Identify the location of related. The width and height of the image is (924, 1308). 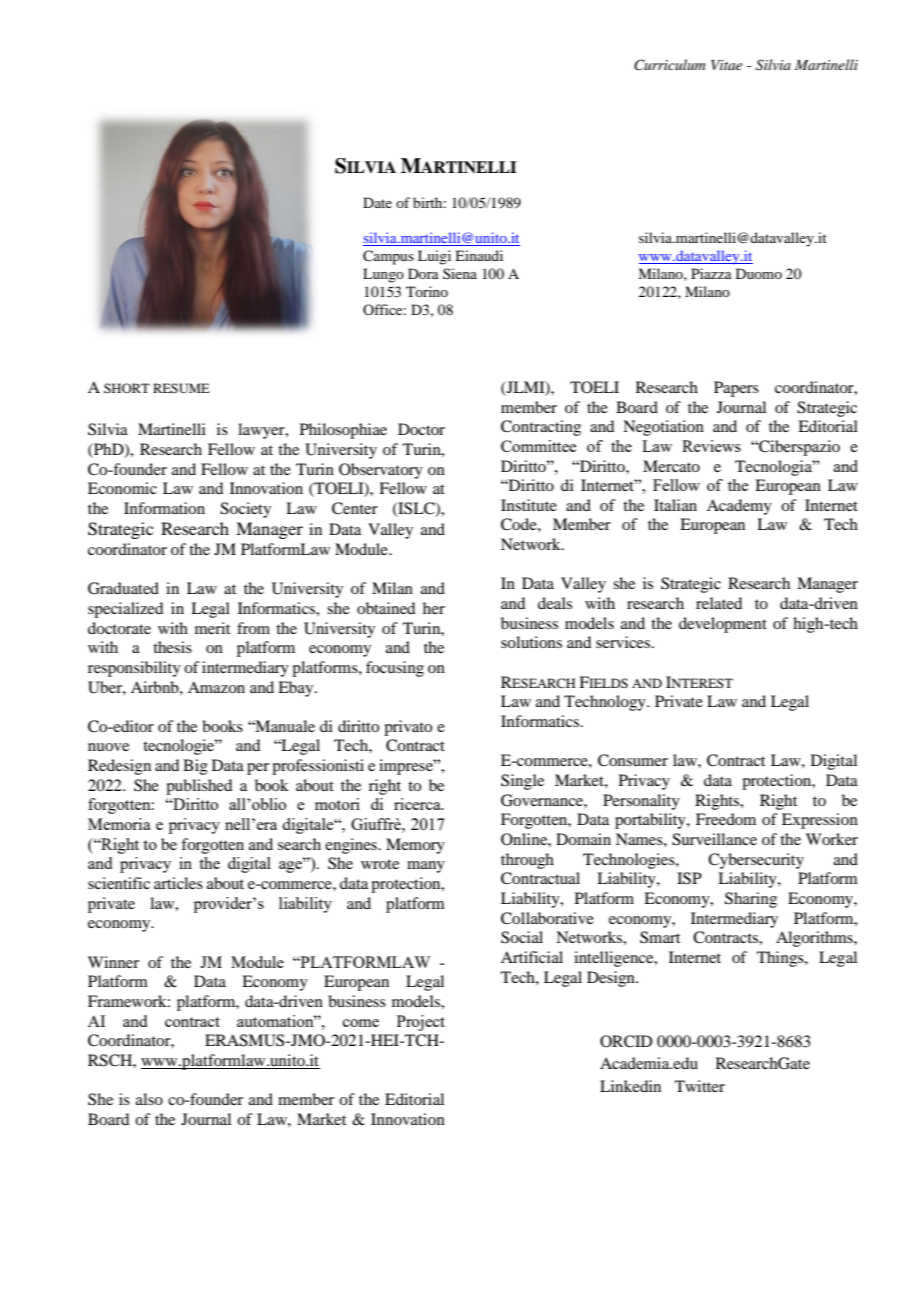
(719, 603).
